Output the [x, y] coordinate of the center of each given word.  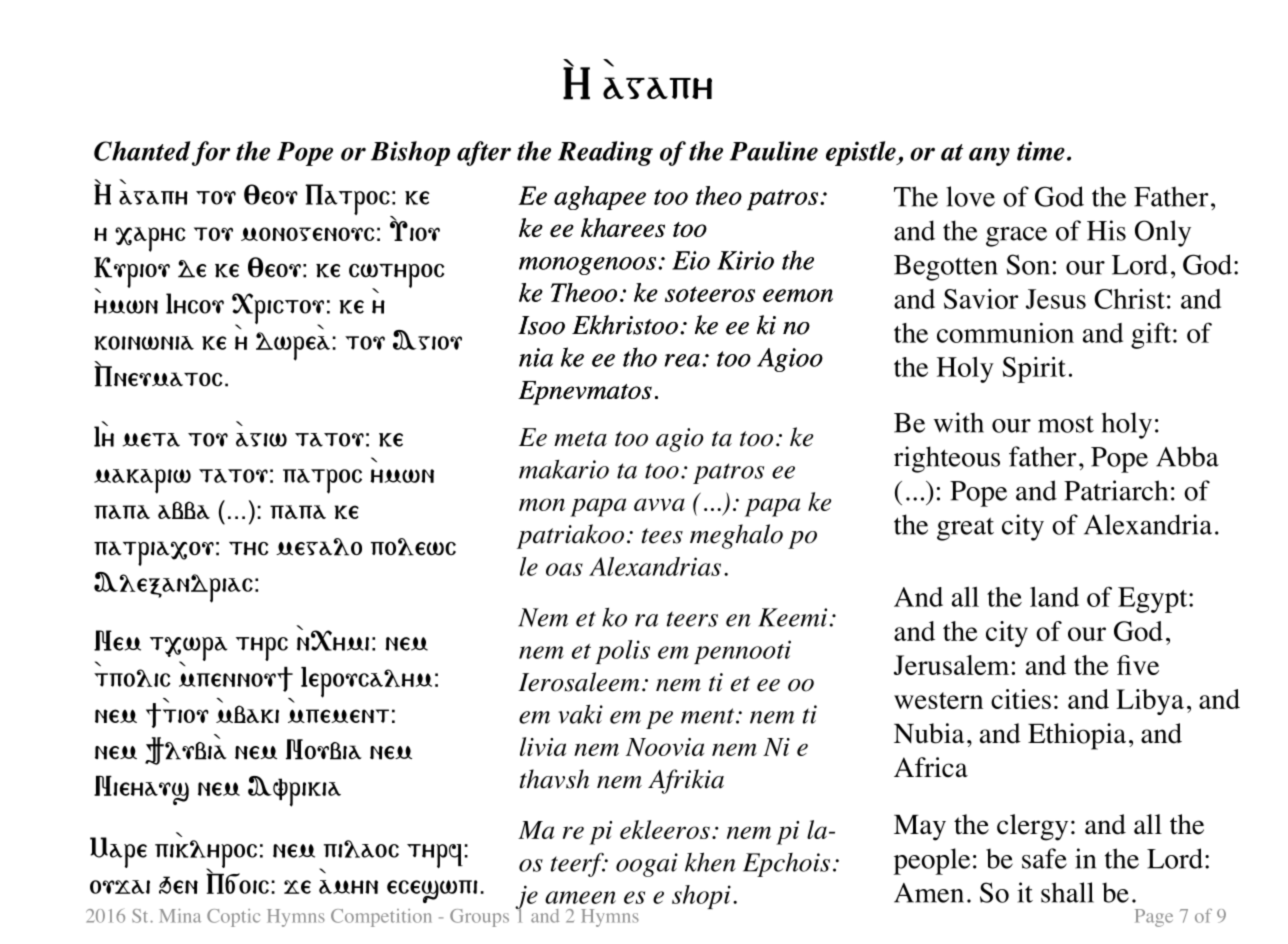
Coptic [233, 918]
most [1066, 424]
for [211, 153]
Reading [605, 153]
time [1041, 151]
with [958, 422]
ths [248, 549]
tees [662, 536]
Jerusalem [951, 665]
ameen [580, 897]
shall [1067, 892]
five [1138, 665]
